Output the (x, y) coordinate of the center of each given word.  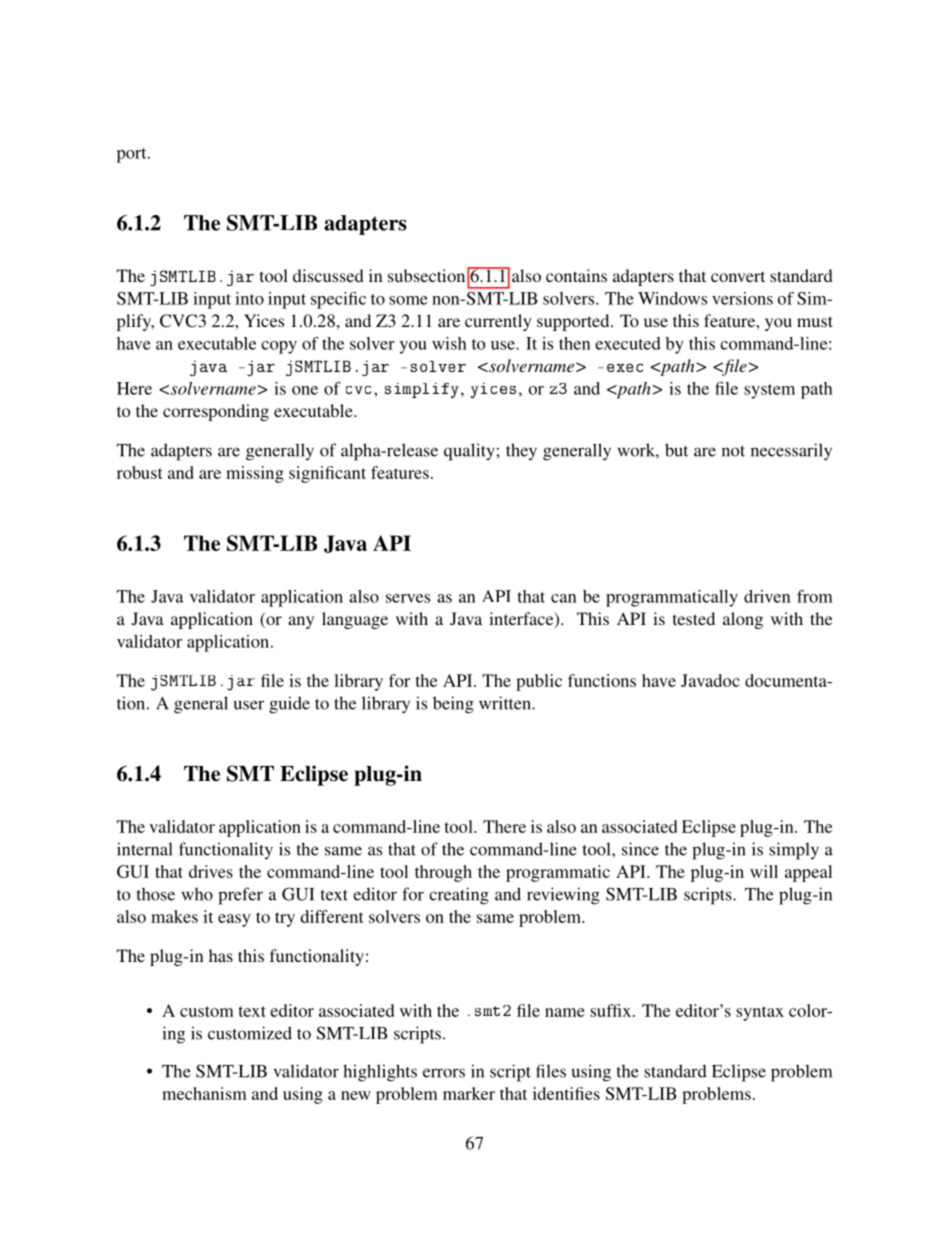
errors (444, 1073)
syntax (760, 1013)
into (249, 298)
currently (498, 322)
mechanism (204, 1093)
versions (742, 298)
